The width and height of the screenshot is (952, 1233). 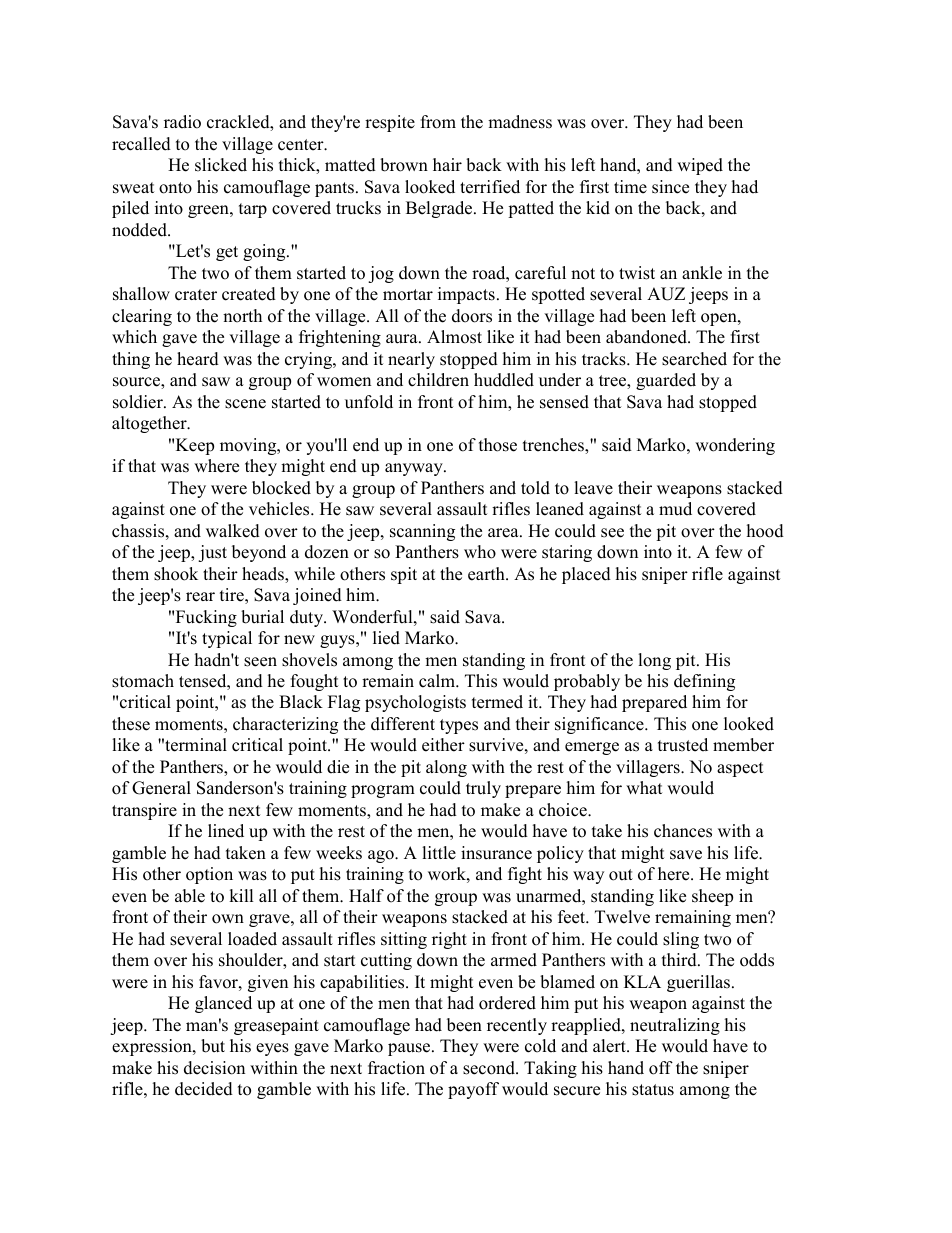 What do you see at coordinates (704, 682) in the screenshot?
I see `defining` at bounding box center [704, 682].
